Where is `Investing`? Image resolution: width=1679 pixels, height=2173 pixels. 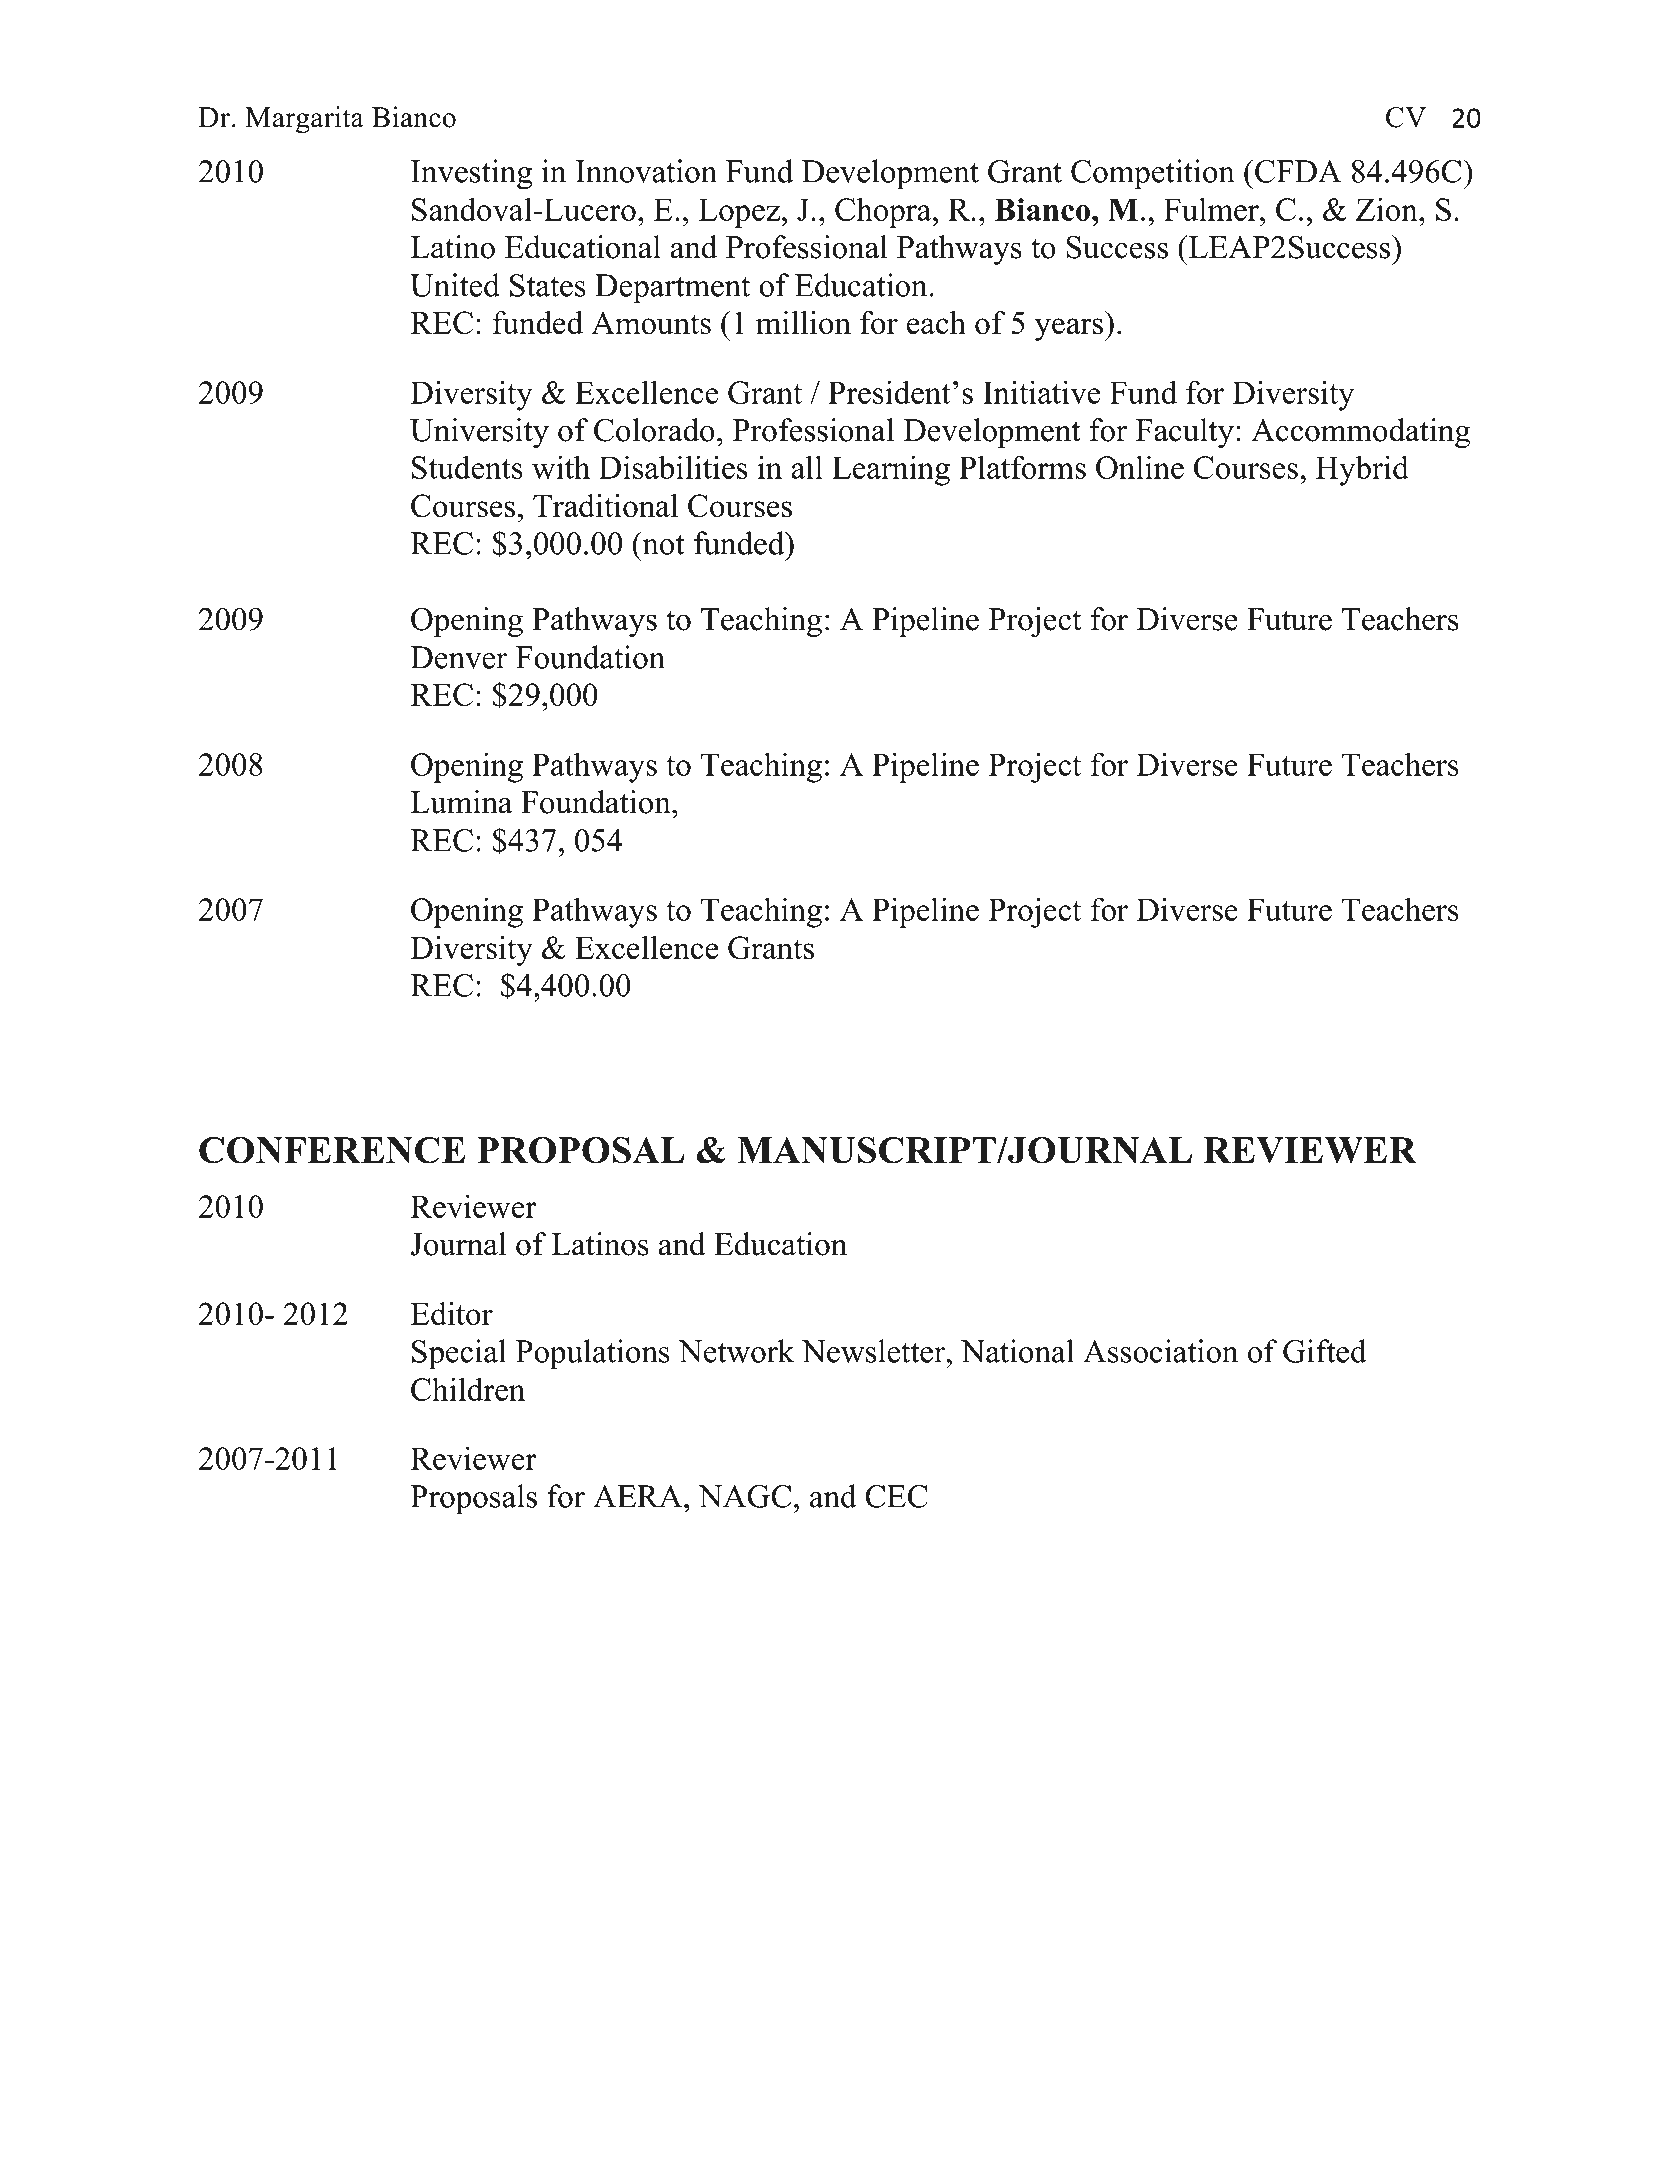
Investing is located at coordinates (471, 174).
